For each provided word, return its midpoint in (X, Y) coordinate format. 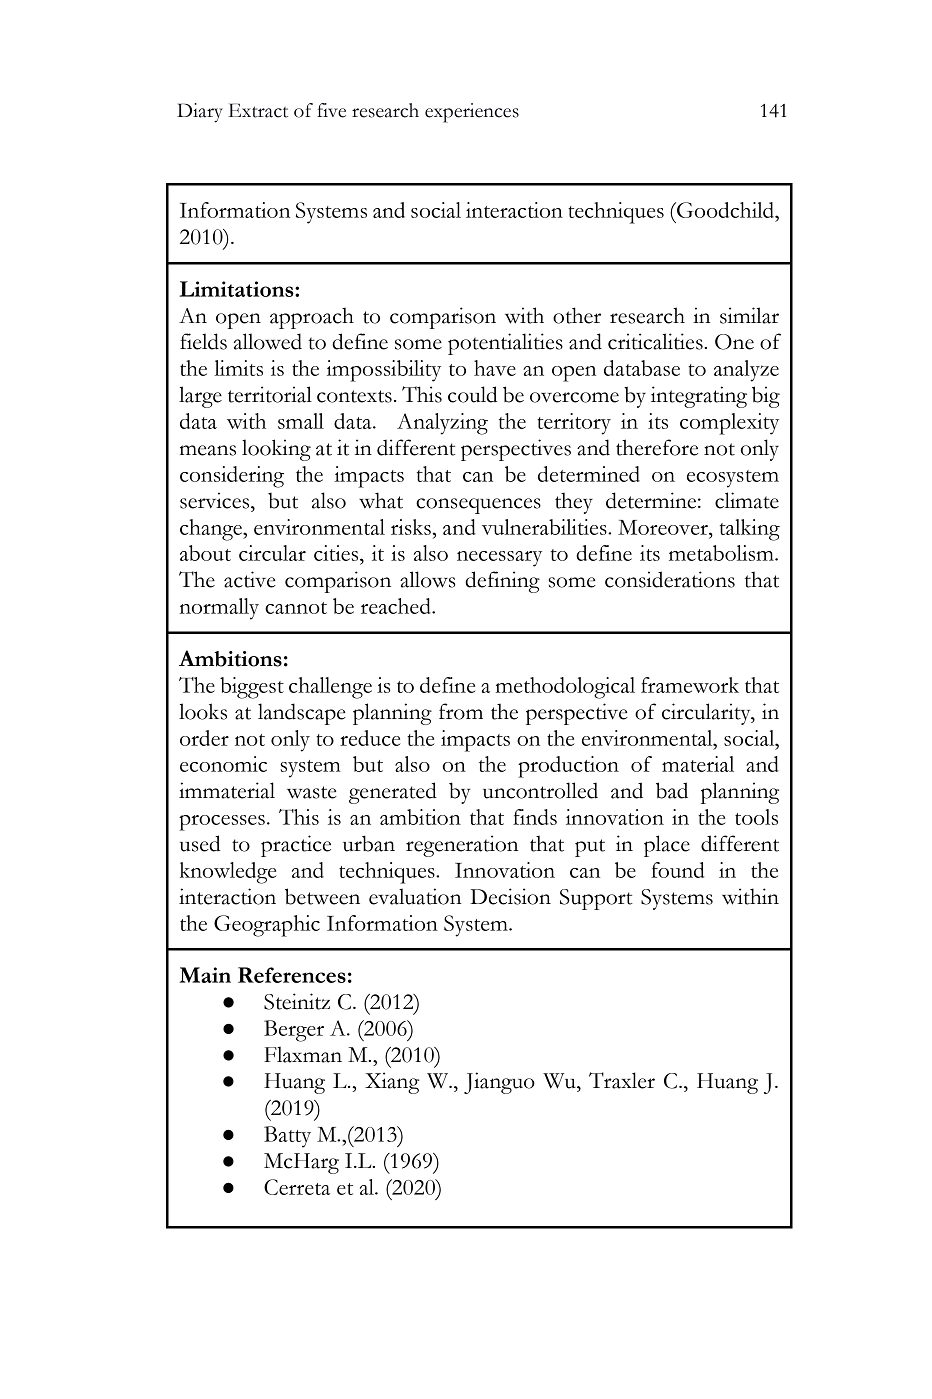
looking (276, 450)
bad (672, 790)
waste (312, 792)
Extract (258, 110)
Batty (287, 1137)
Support (596, 899)
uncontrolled (540, 790)
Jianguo (499, 1083)
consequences (478, 506)
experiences (472, 113)
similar (749, 315)
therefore (657, 447)
